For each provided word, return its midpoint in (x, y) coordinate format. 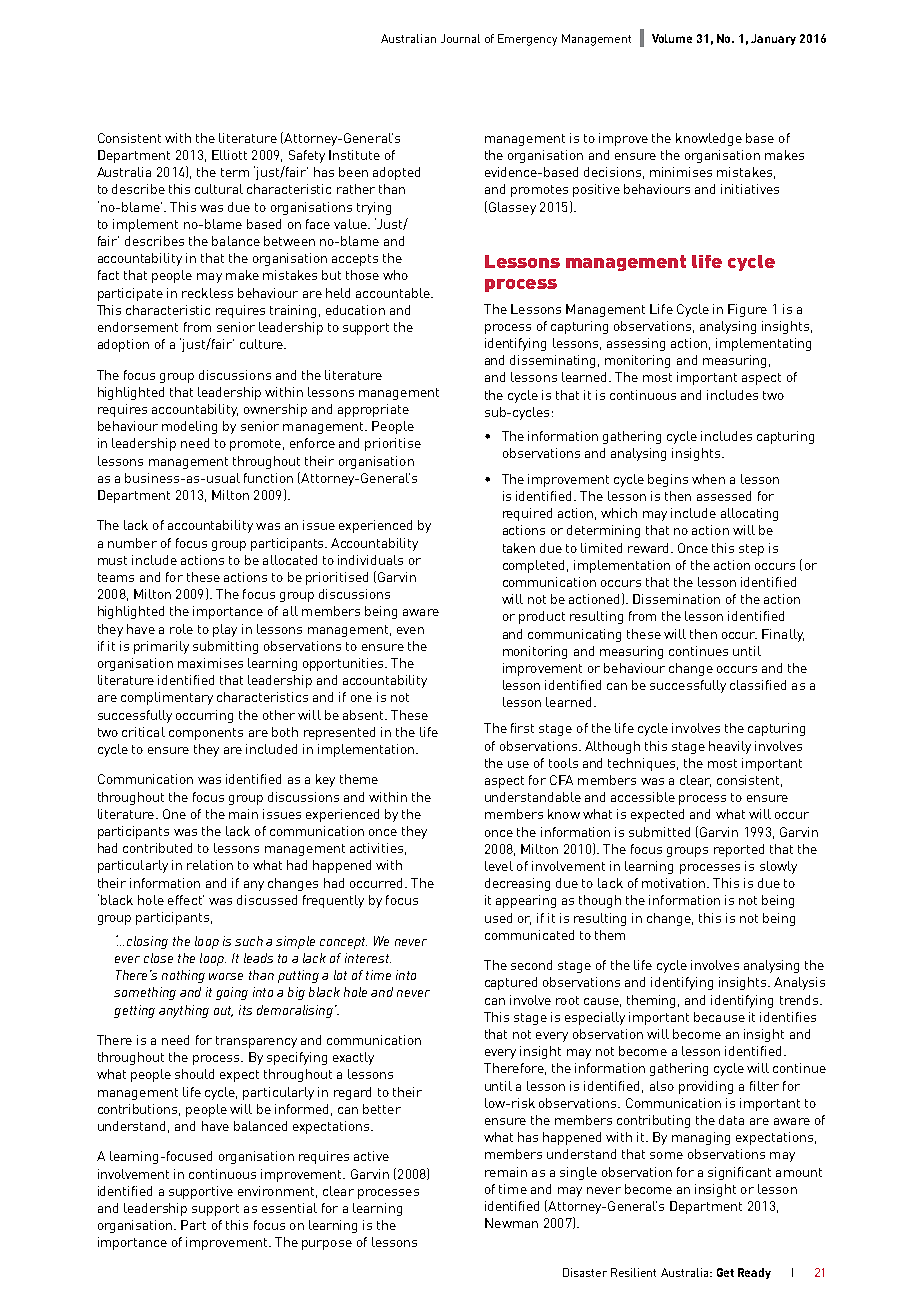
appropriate (373, 410)
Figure (747, 310)
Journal (460, 38)
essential (289, 1208)
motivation (675, 883)
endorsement (138, 327)
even (410, 630)
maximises (210, 663)
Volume (672, 38)
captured (511, 983)
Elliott (229, 155)
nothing (183, 976)
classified (758, 685)
